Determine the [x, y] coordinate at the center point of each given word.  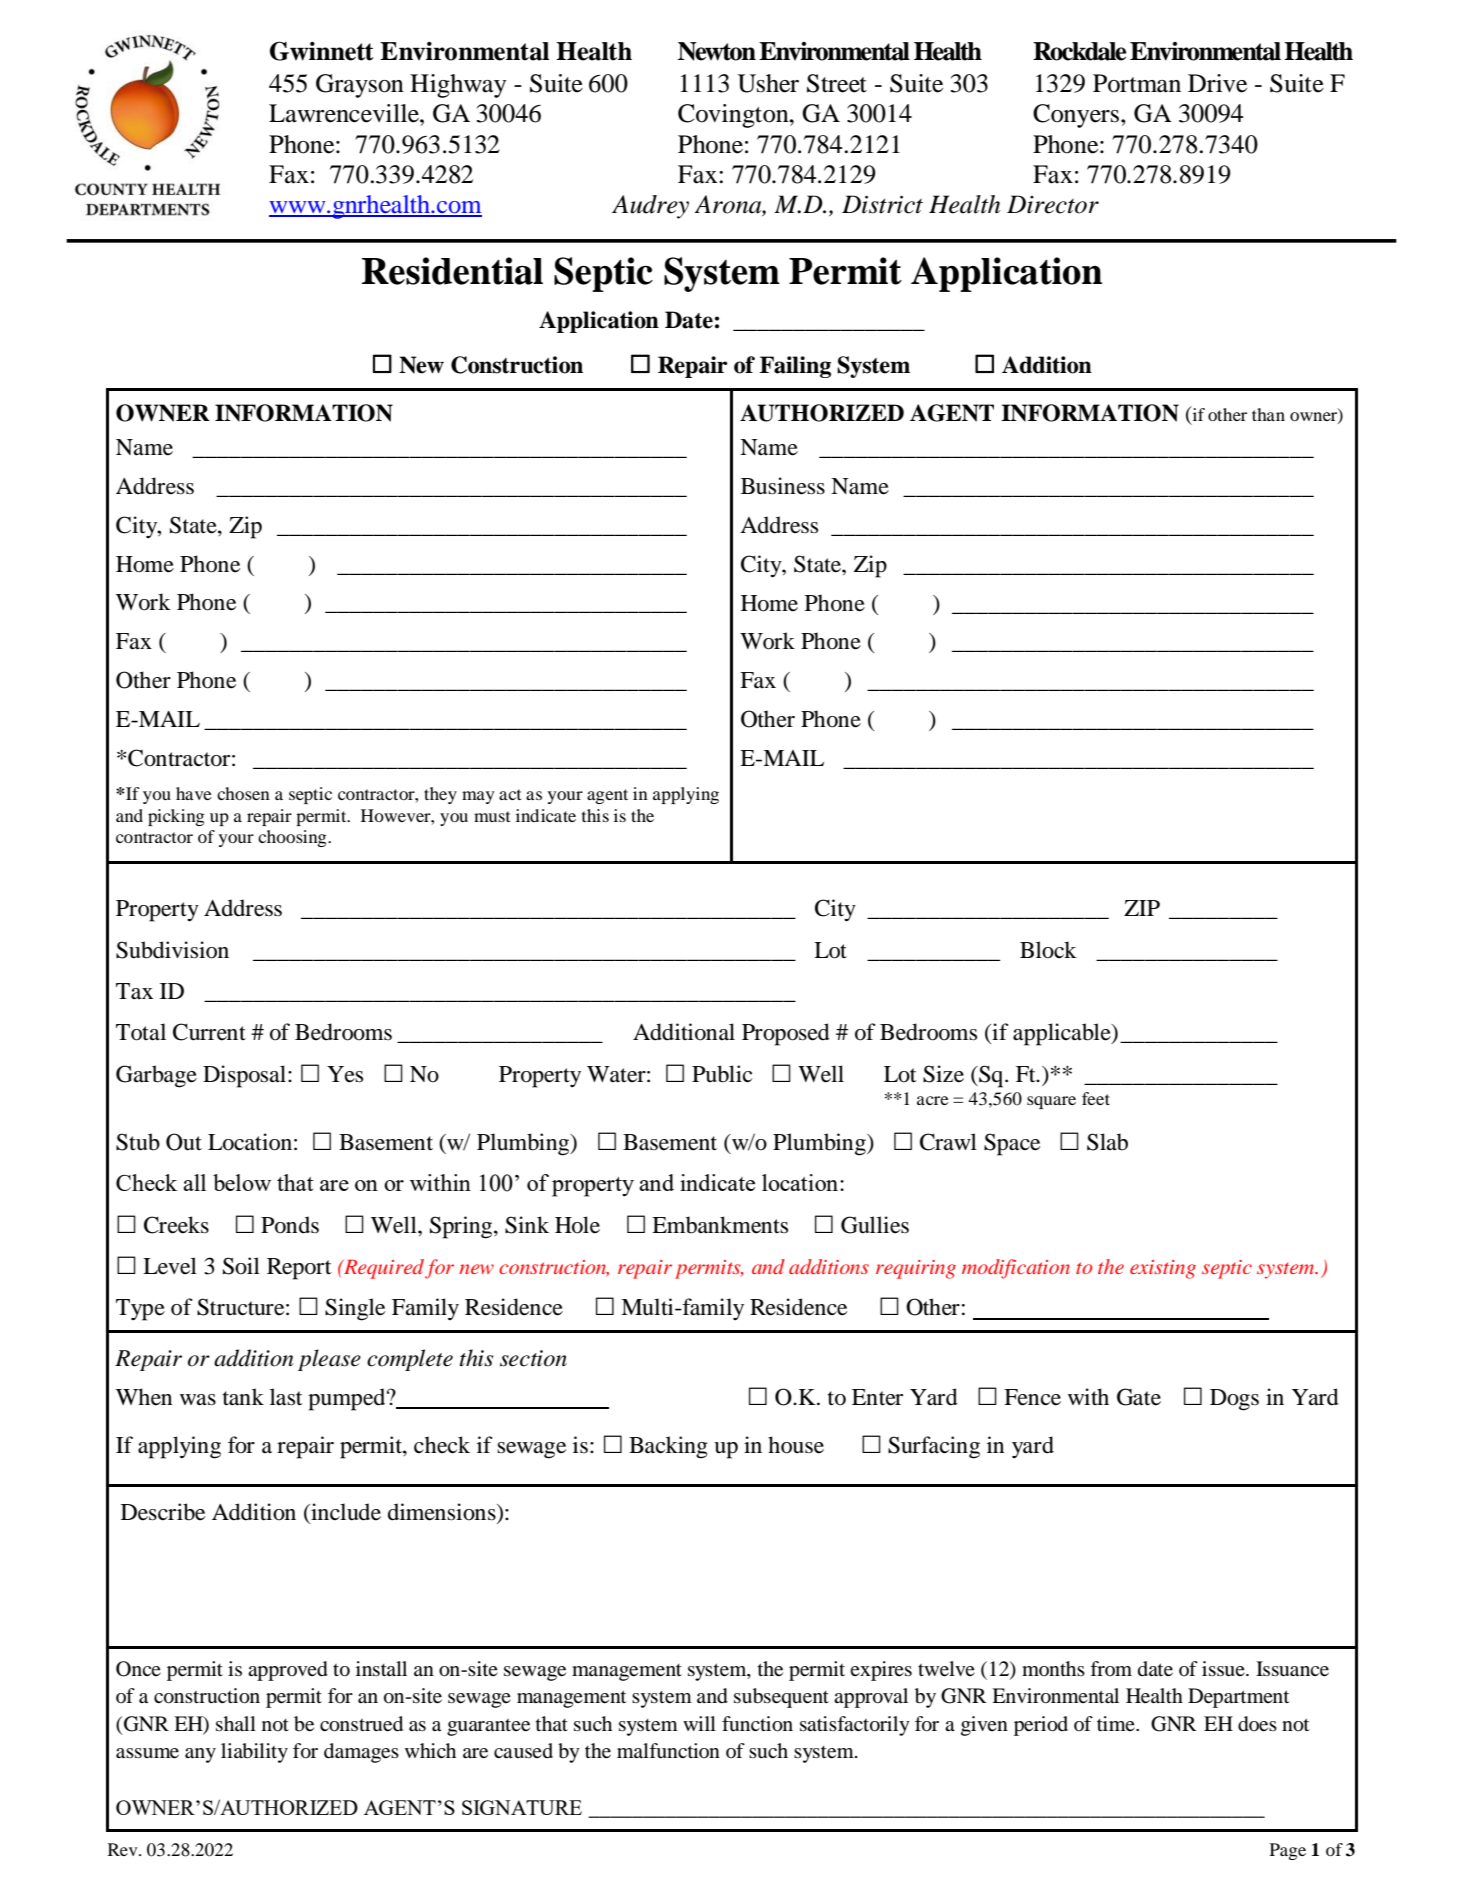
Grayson [360, 86]
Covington [734, 116]
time [1117, 1723]
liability [254, 1753]
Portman [1137, 83]
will [699, 1723]
